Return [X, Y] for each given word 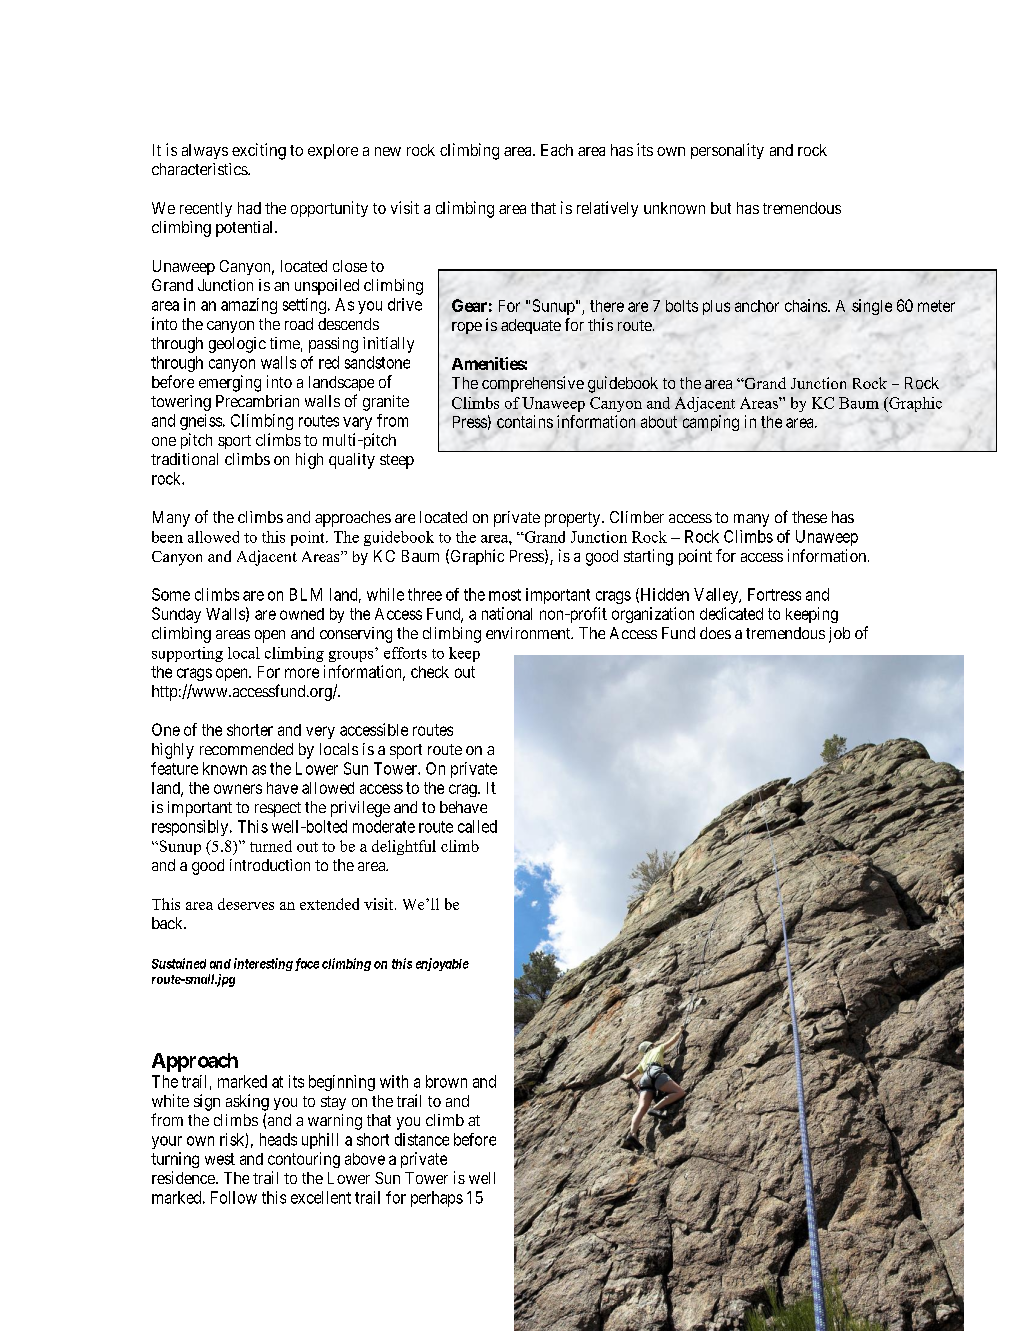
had [249, 208]
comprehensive [533, 384]
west [220, 1159]
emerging [230, 383]
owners [238, 789]
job [839, 635]
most [505, 595]
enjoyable [442, 964]
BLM [306, 594]
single [872, 307]
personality [727, 151]
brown [446, 1081]
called [477, 826]
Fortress [774, 594]
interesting [263, 964]
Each [557, 150]
